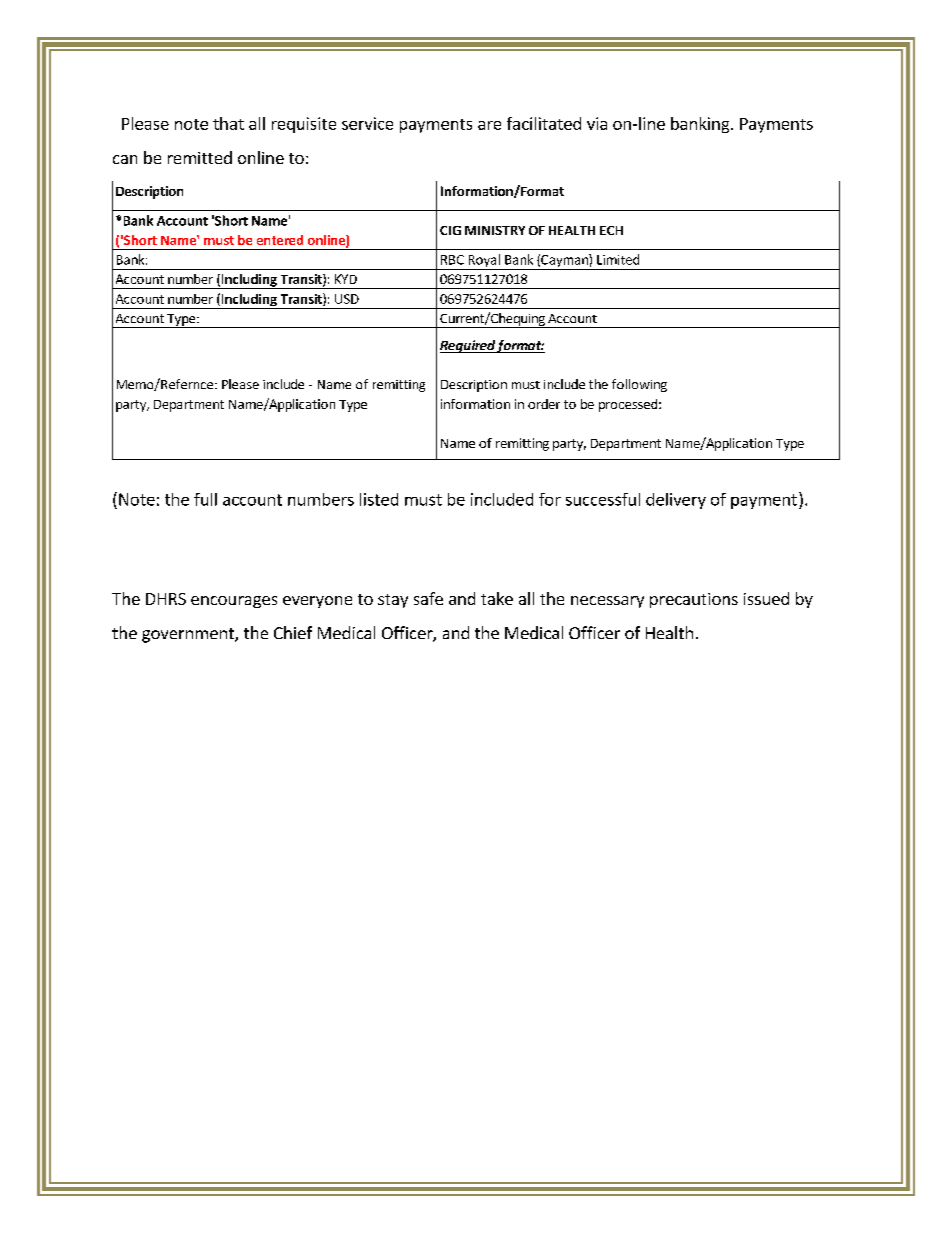 The height and width of the document is (1233, 952). I want to click on are, so click(489, 125).
